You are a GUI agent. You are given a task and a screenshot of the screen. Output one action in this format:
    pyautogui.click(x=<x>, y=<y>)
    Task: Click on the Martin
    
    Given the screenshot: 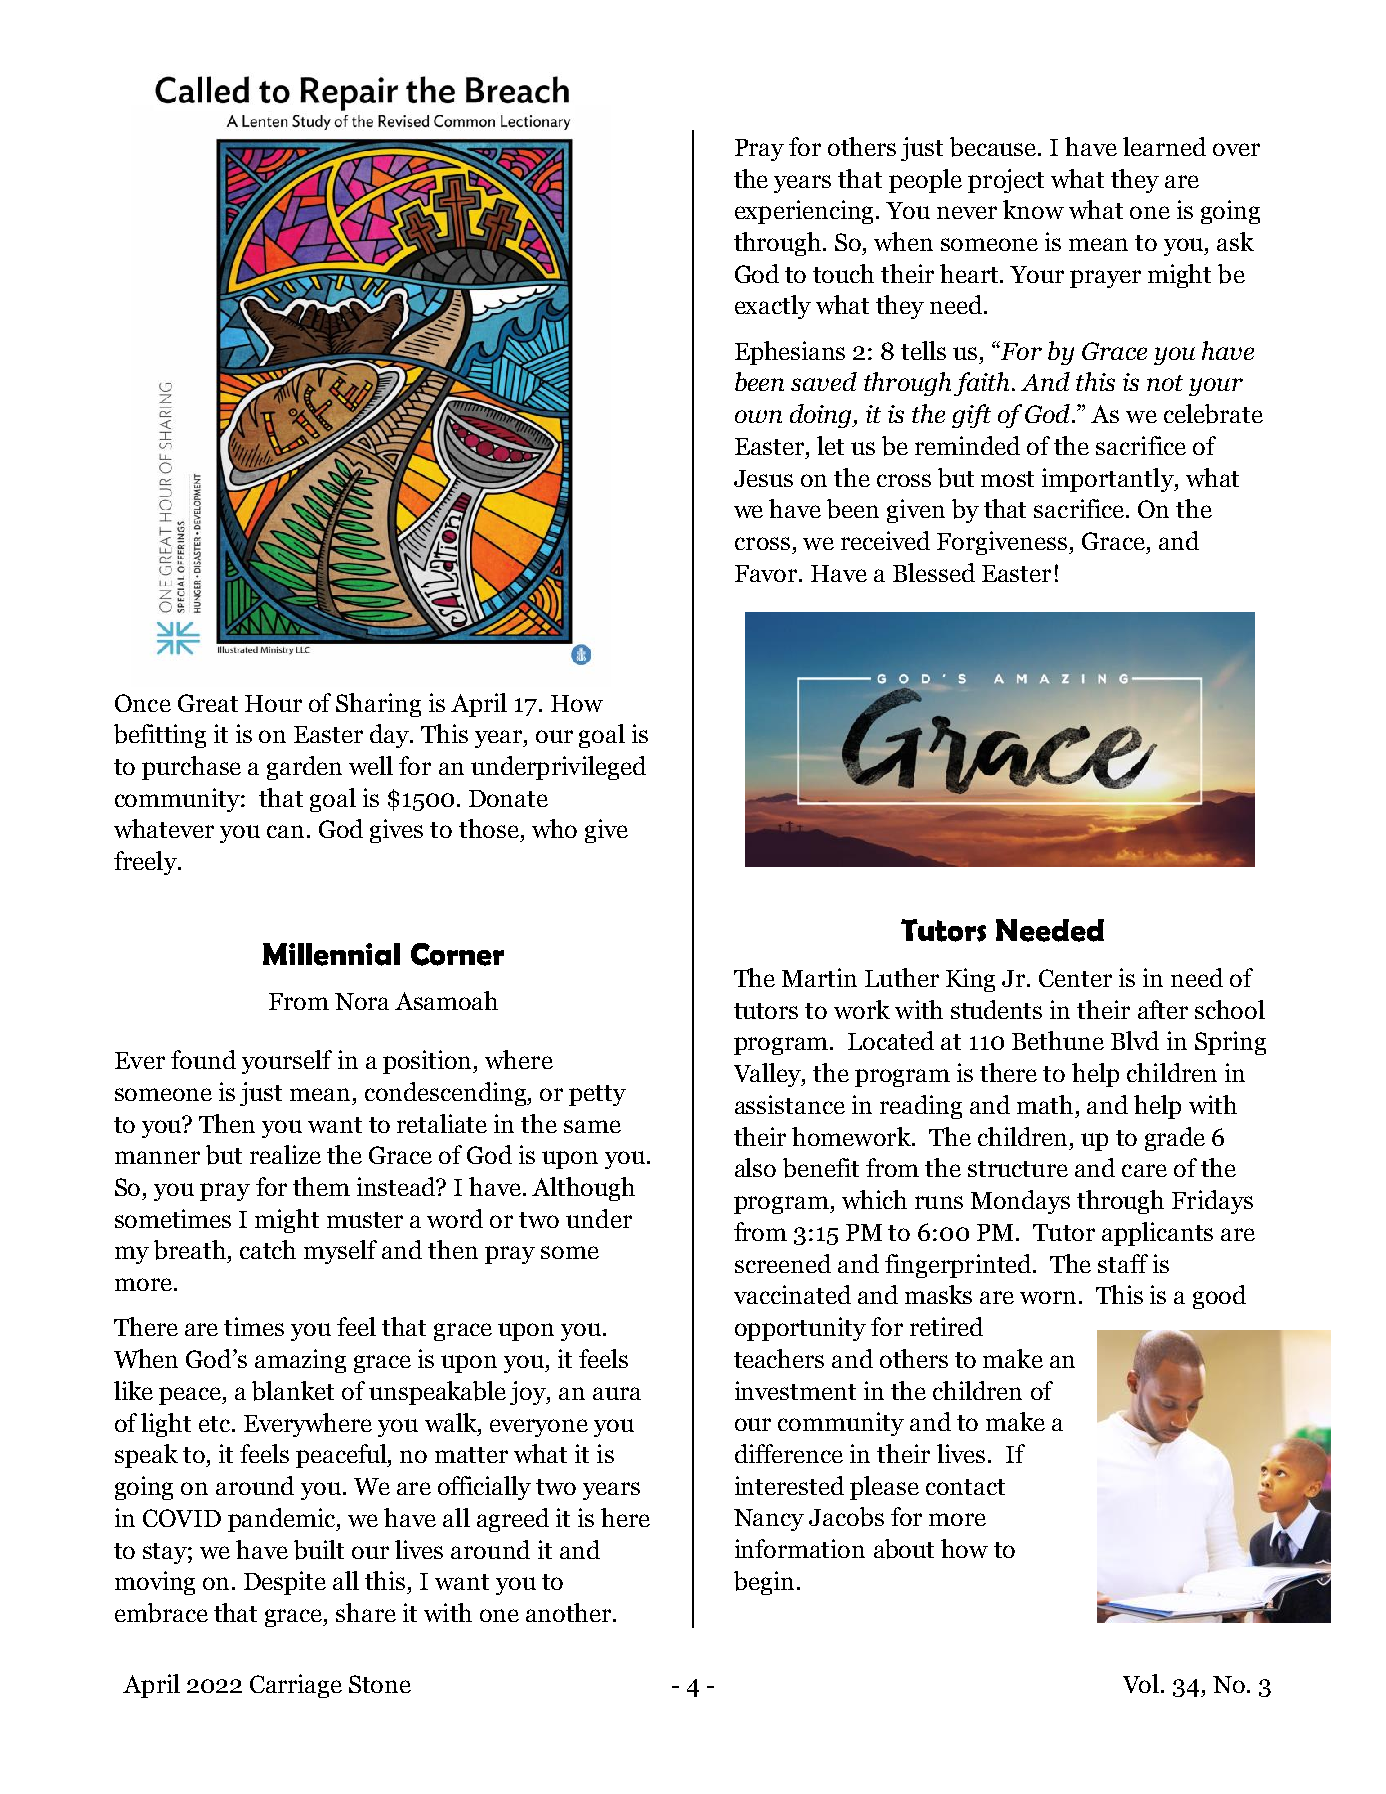 What is the action you would take?
    pyautogui.click(x=819, y=977)
